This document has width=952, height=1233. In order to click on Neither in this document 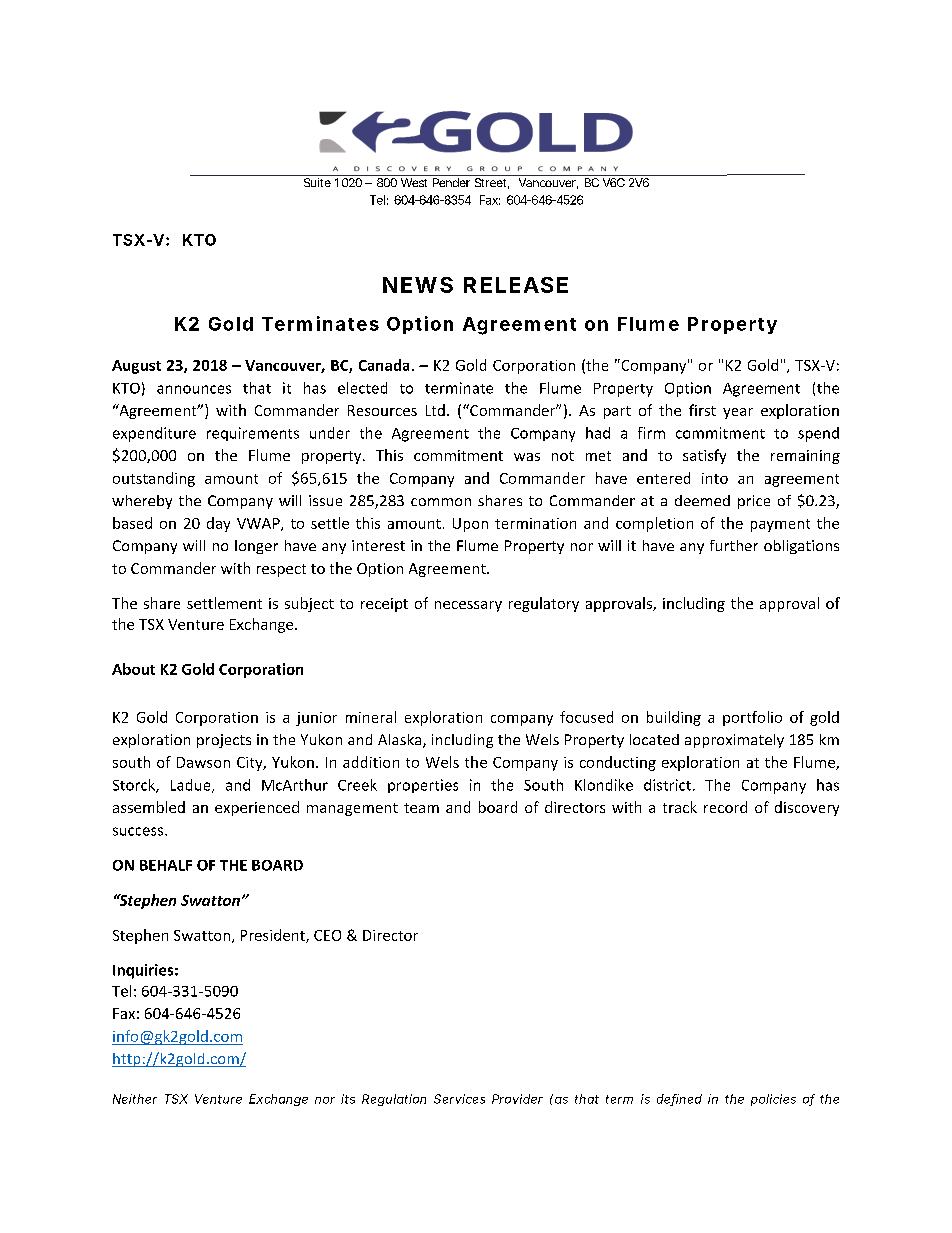, I will do `click(135, 1099)`.
